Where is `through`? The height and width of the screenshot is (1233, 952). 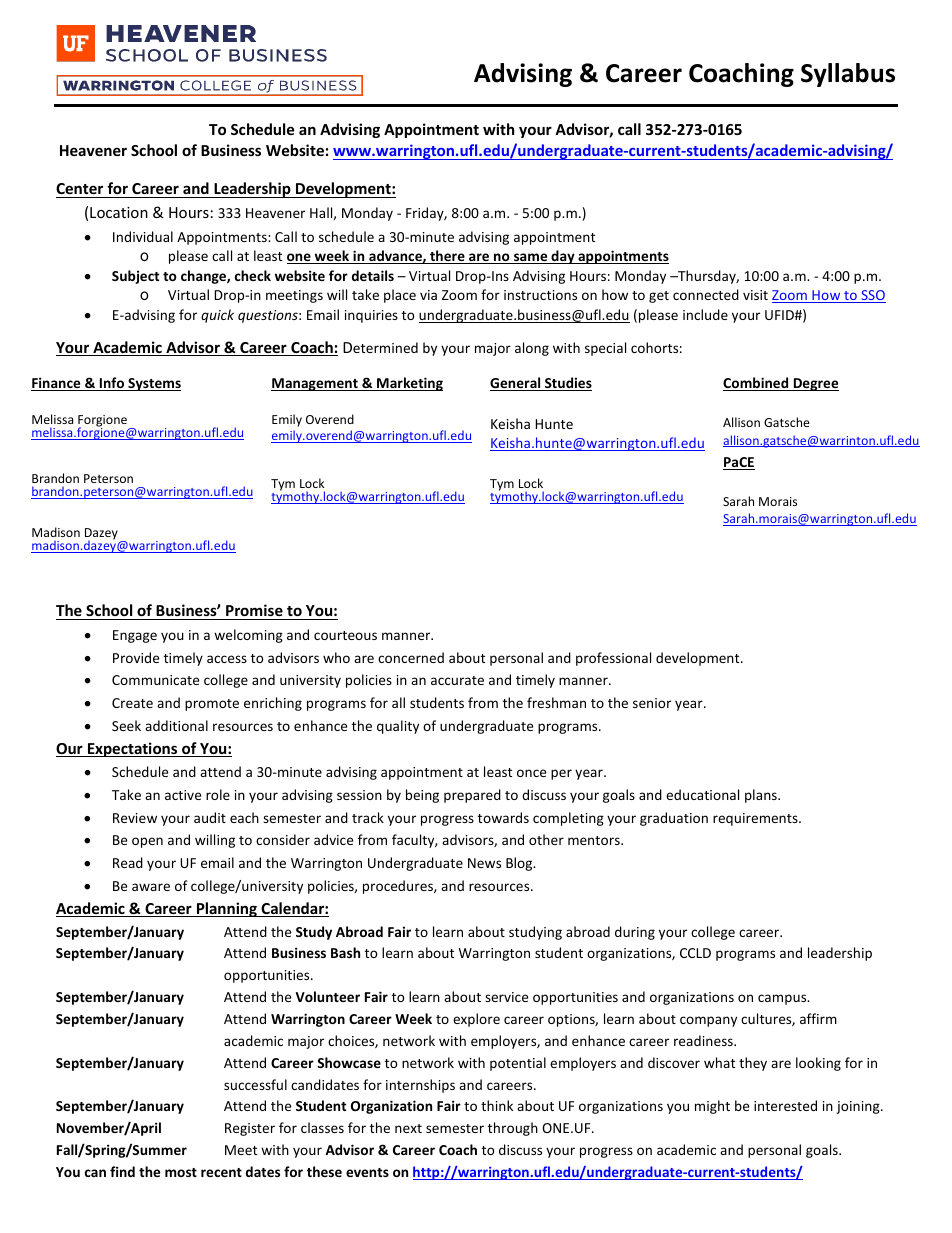
through is located at coordinates (513, 1129).
